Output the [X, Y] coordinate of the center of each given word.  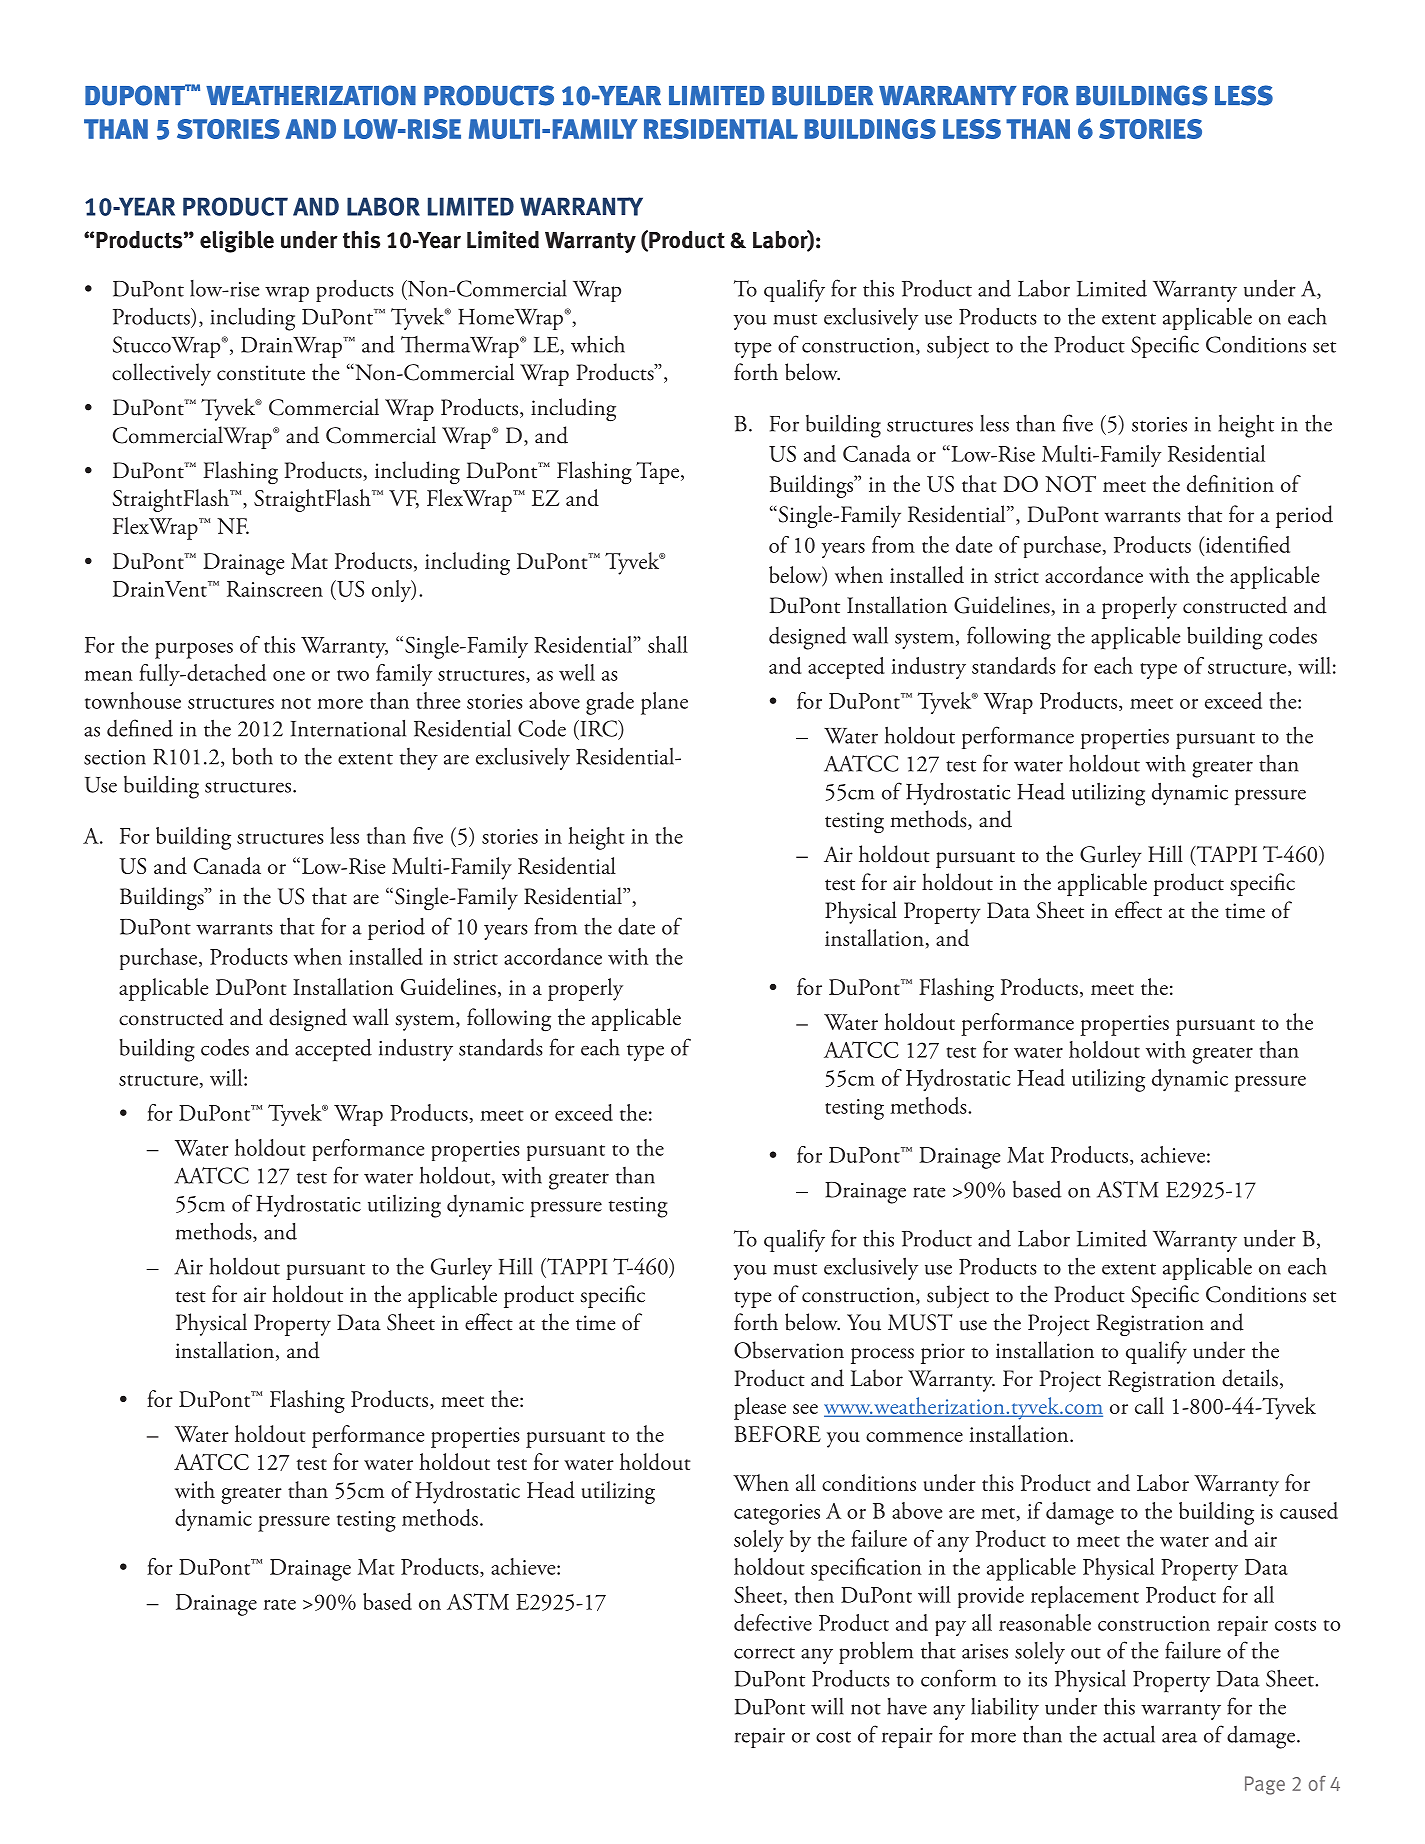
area [1179, 1737]
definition [1230, 483]
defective [773, 1622]
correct [764, 1653]
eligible [237, 242]
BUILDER [822, 96]
